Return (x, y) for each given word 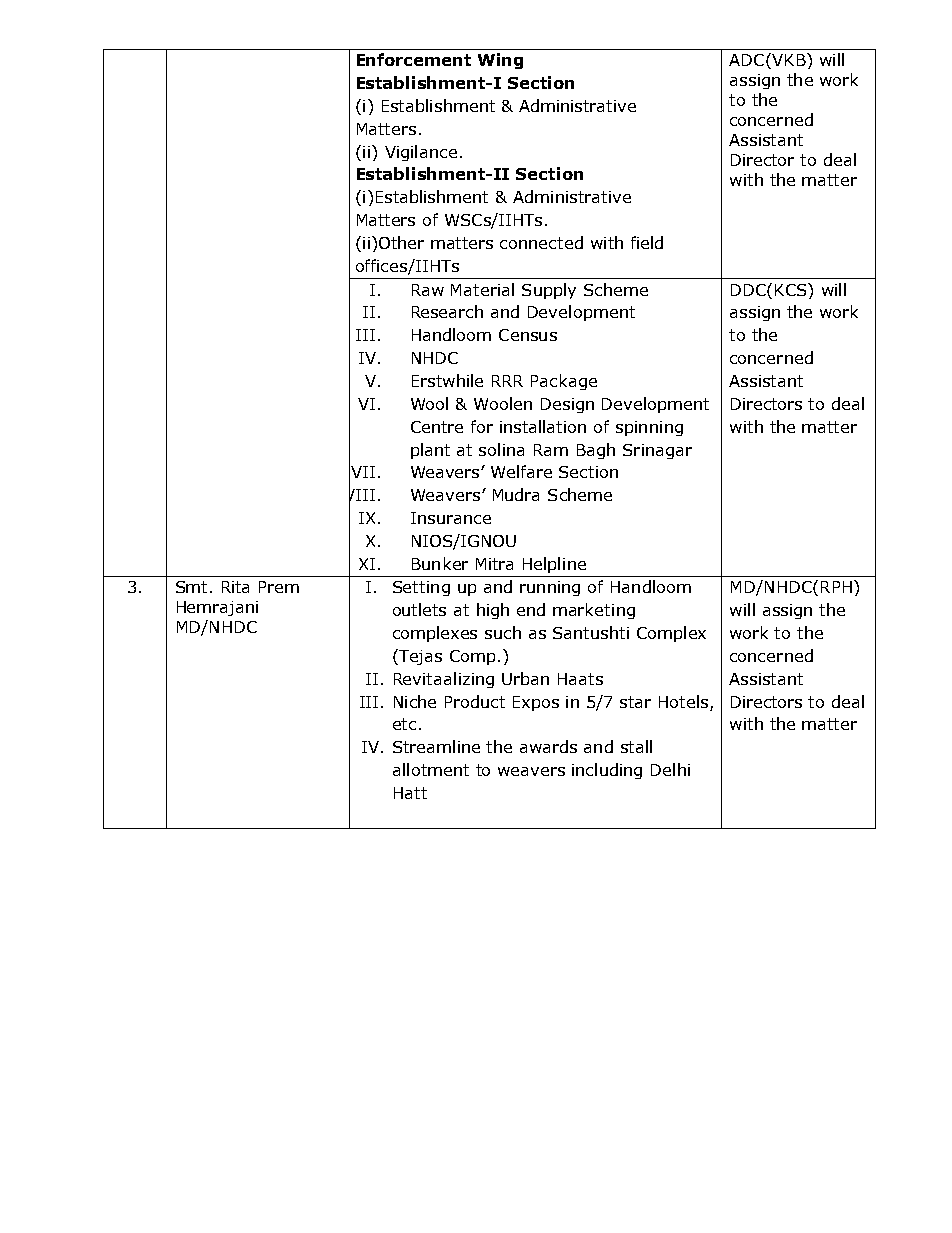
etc (404, 724)
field (647, 242)
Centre (437, 427)
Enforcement (414, 59)
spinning (649, 428)
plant (430, 451)
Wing (500, 61)
